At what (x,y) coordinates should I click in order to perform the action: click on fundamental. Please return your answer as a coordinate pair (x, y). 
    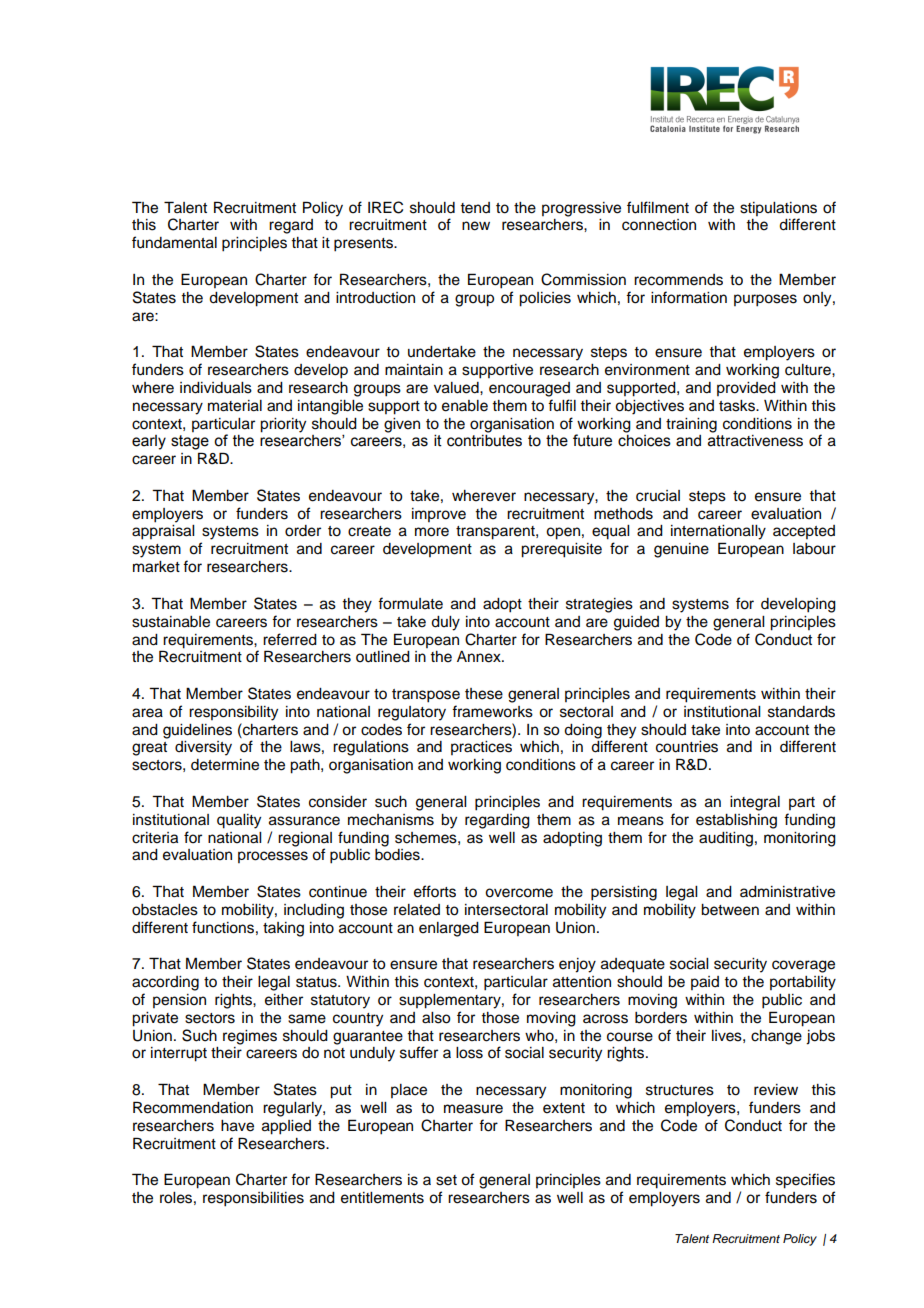
    Looking at the image, I should click on (174, 242).
